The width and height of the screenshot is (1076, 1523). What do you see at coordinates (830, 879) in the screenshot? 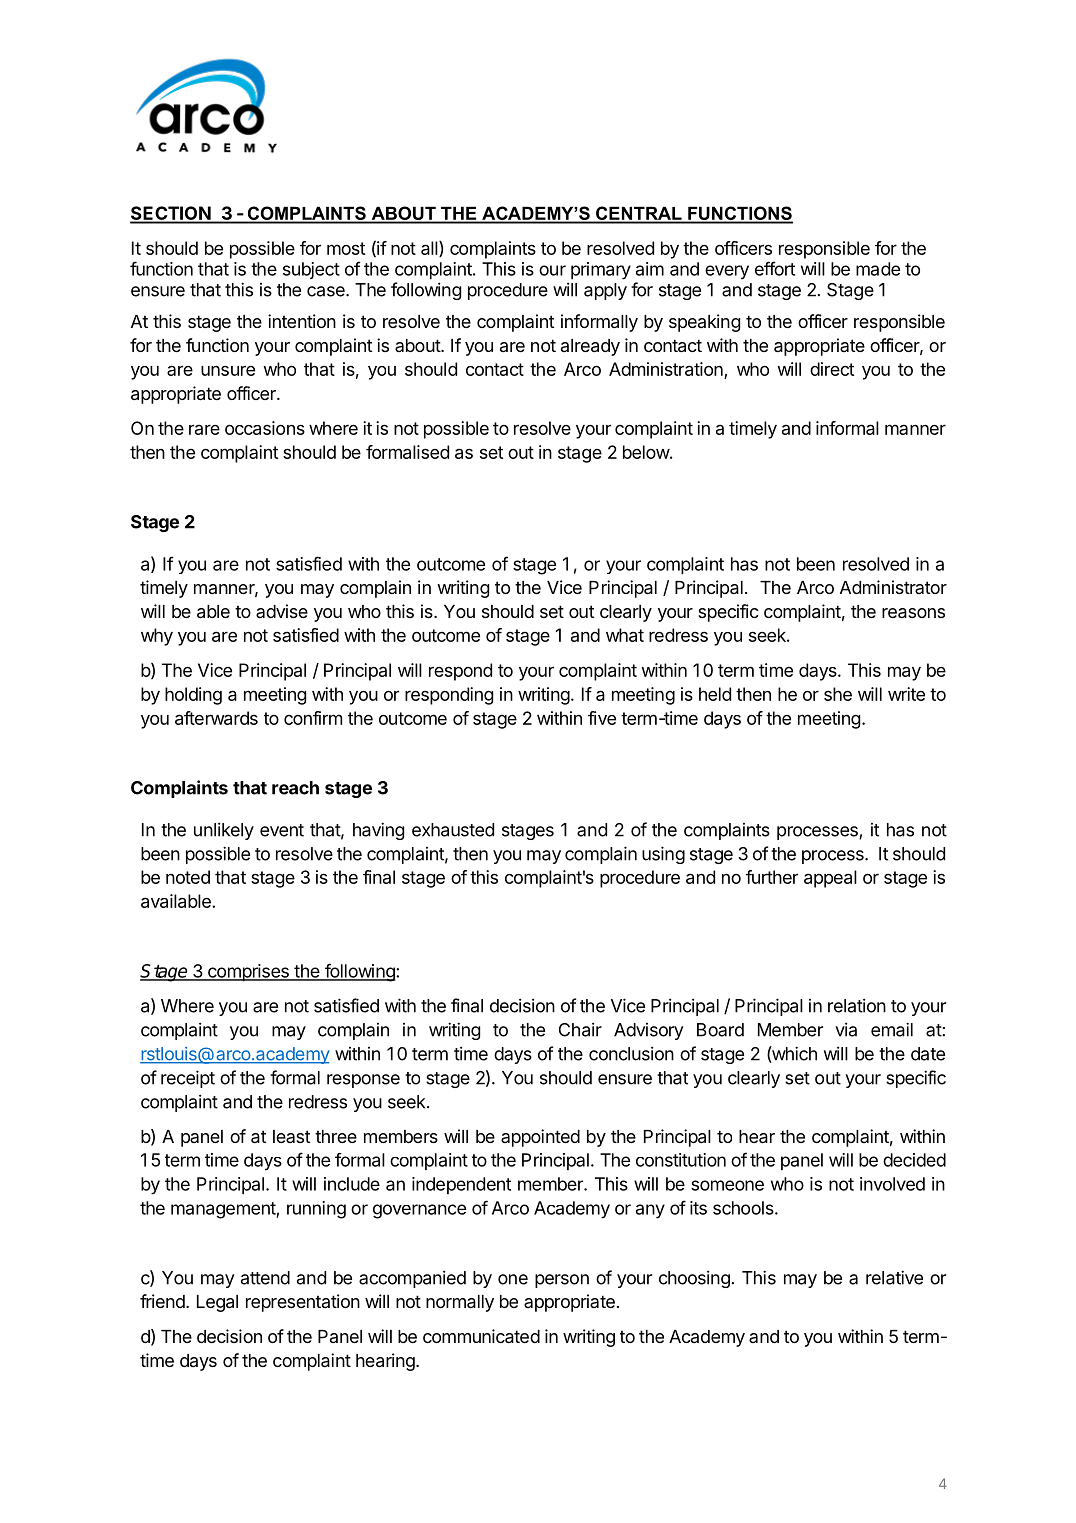
I see `appeal` at bounding box center [830, 879].
